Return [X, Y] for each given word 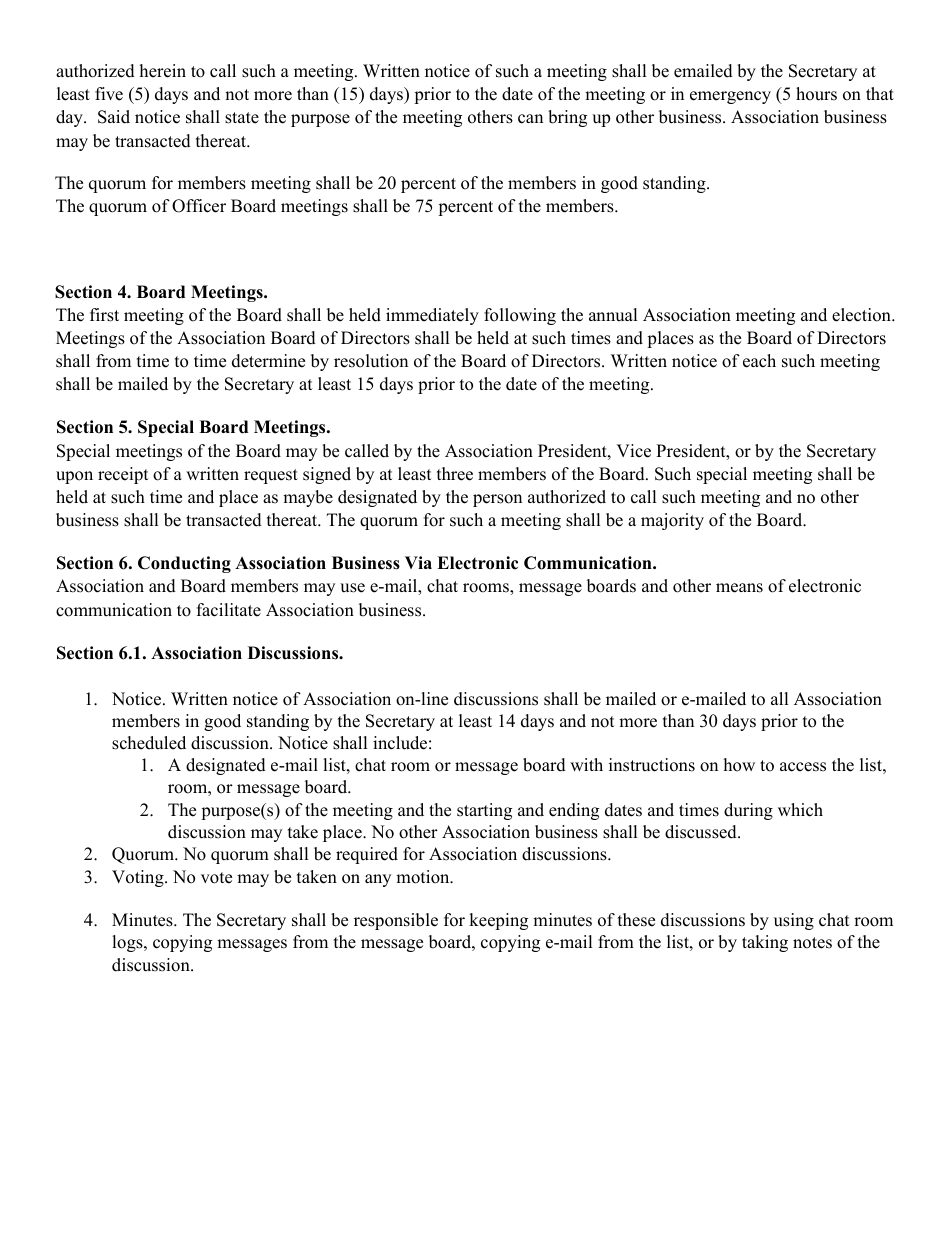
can [530, 119]
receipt [123, 475]
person [497, 500]
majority [672, 521]
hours [816, 94]
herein [163, 71]
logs [128, 943]
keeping [498, 921]
